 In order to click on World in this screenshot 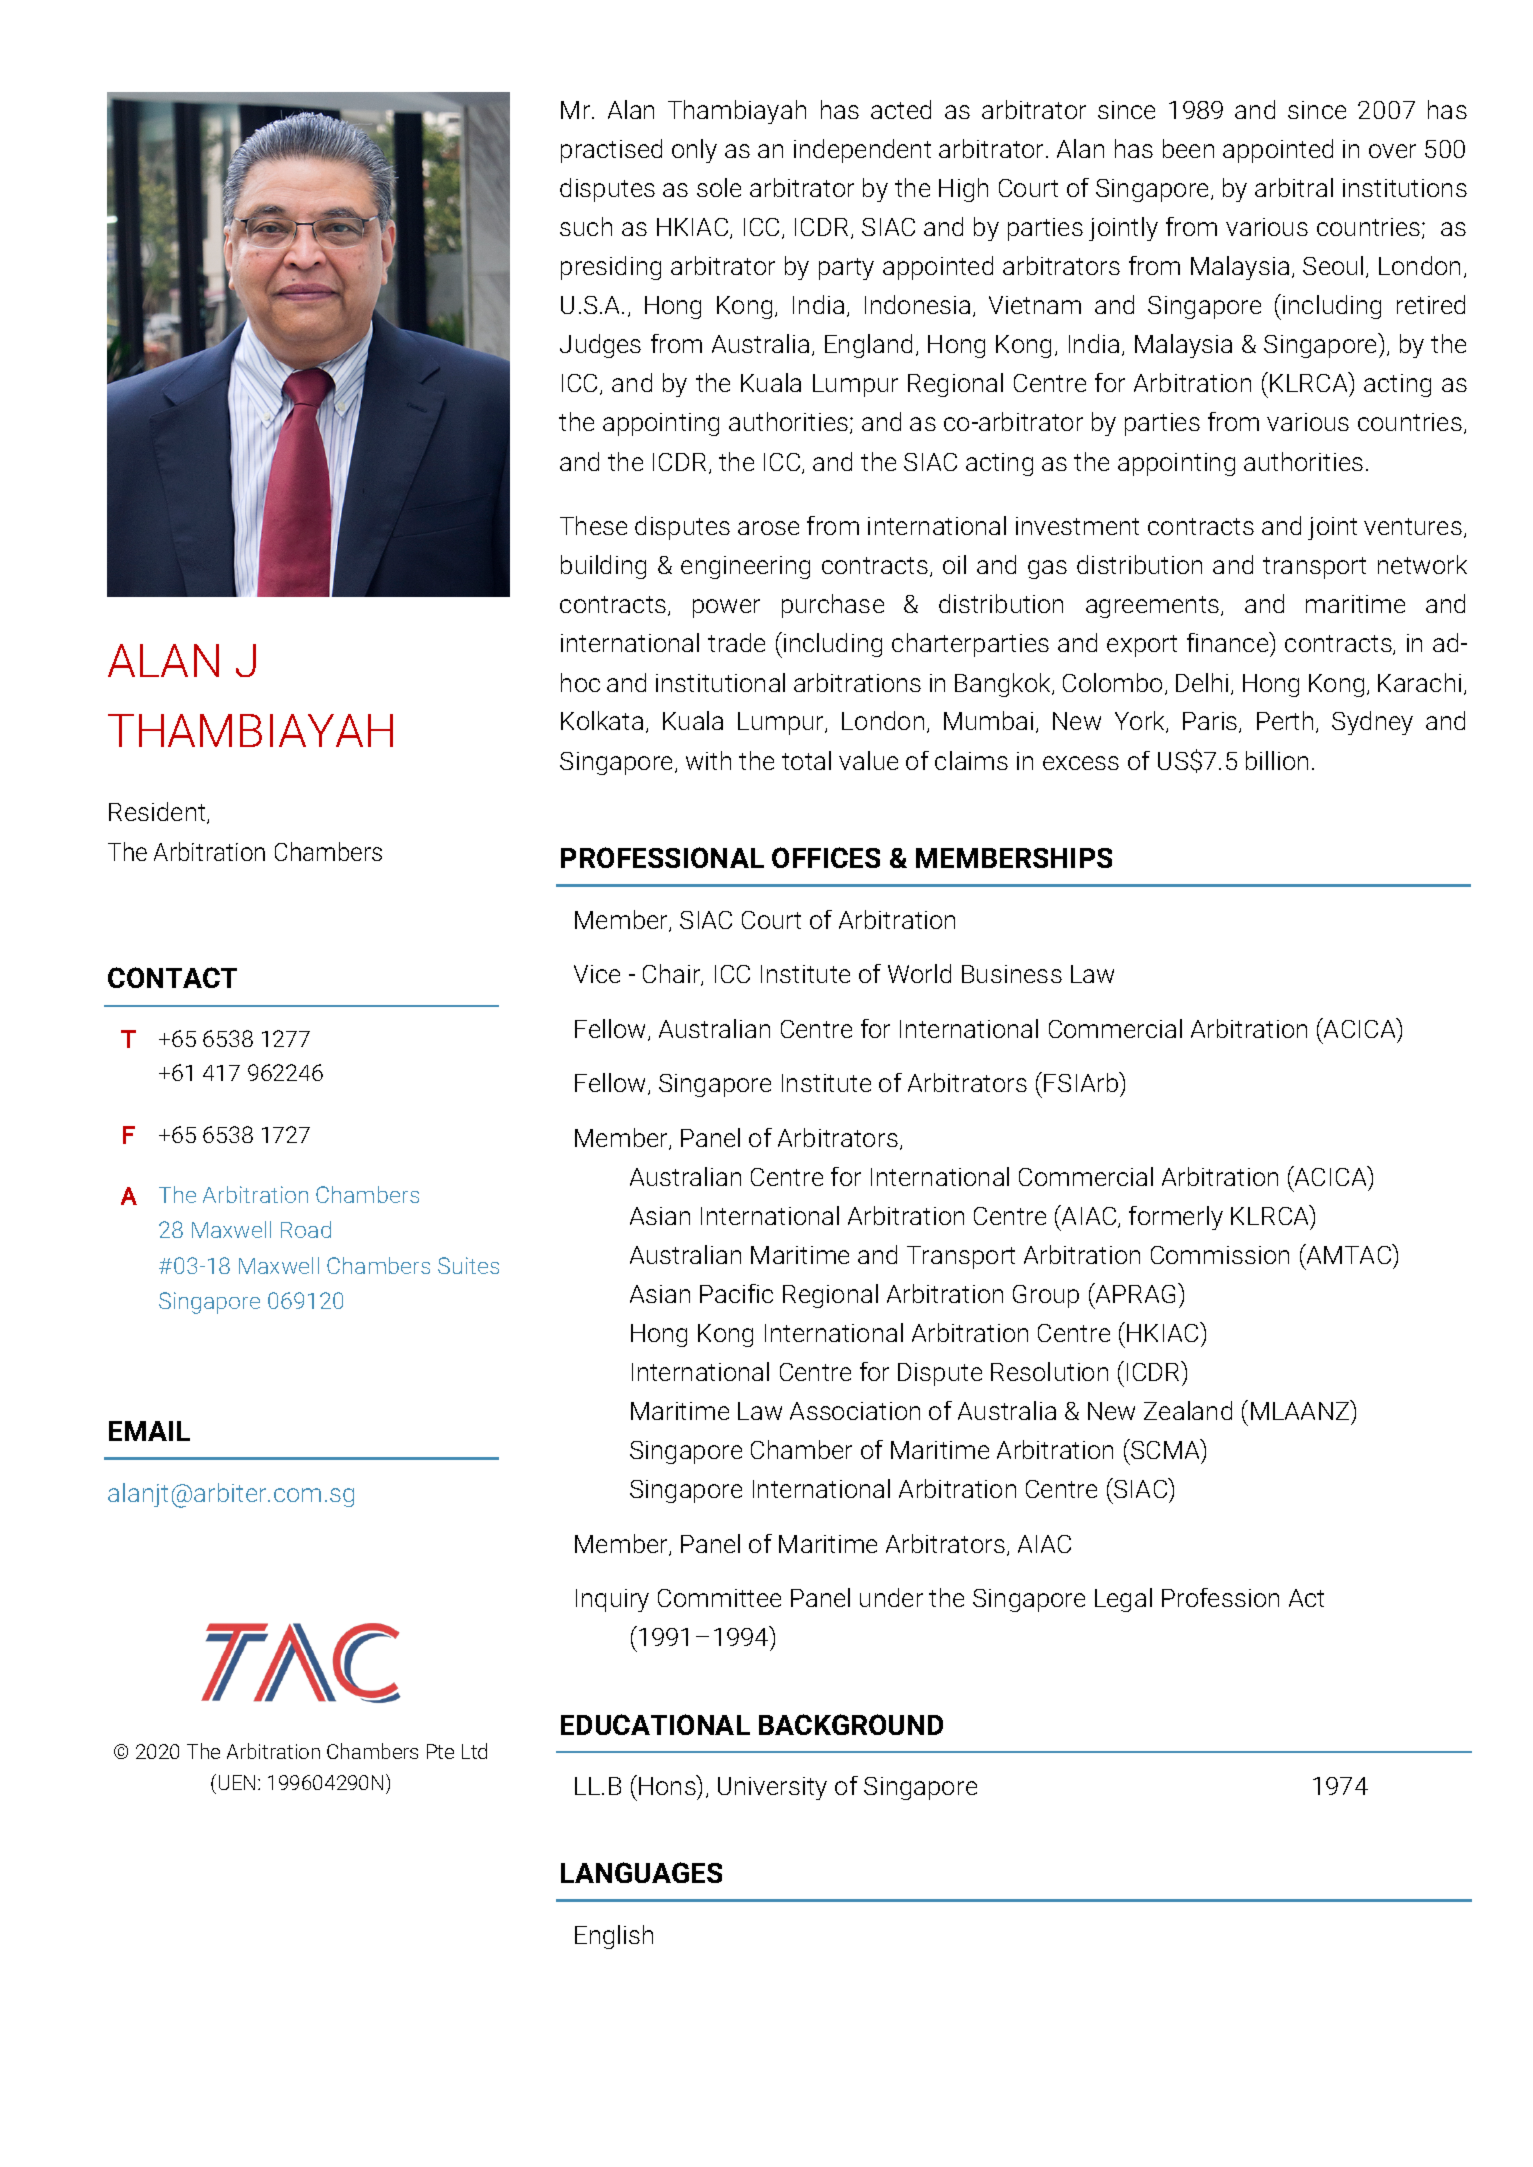, I will do `click(919, 973)`.
